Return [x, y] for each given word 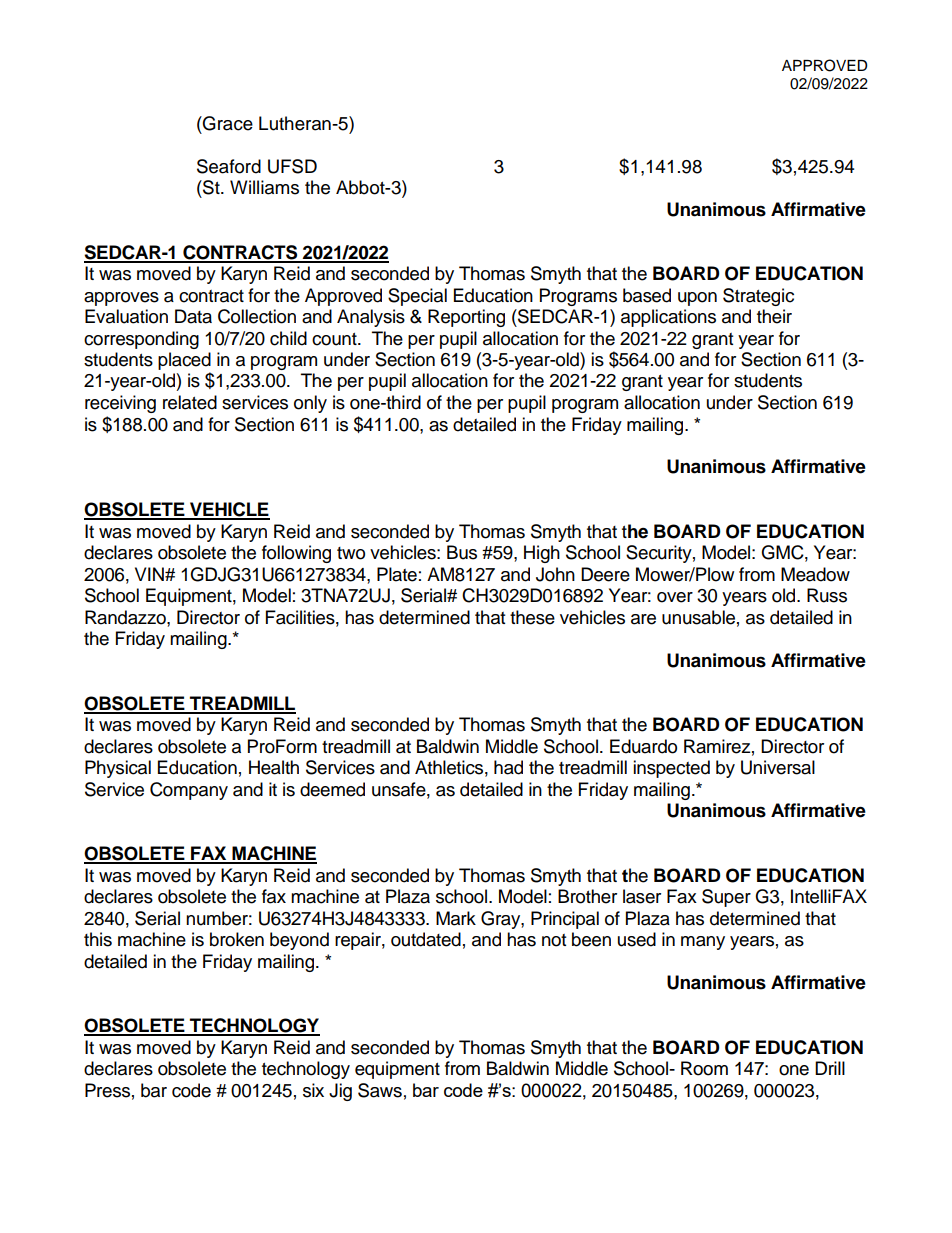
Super [726, 898]
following [296, 554]
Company [189, 791]
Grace [227, 123]
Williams [264, 187]
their [774, 316]
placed [184, 361]
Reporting [466, 318]
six [313, 1090]
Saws [380, 1090]
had [508, 767]
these [532, 617]
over [675, 597]
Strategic [758, 297]
